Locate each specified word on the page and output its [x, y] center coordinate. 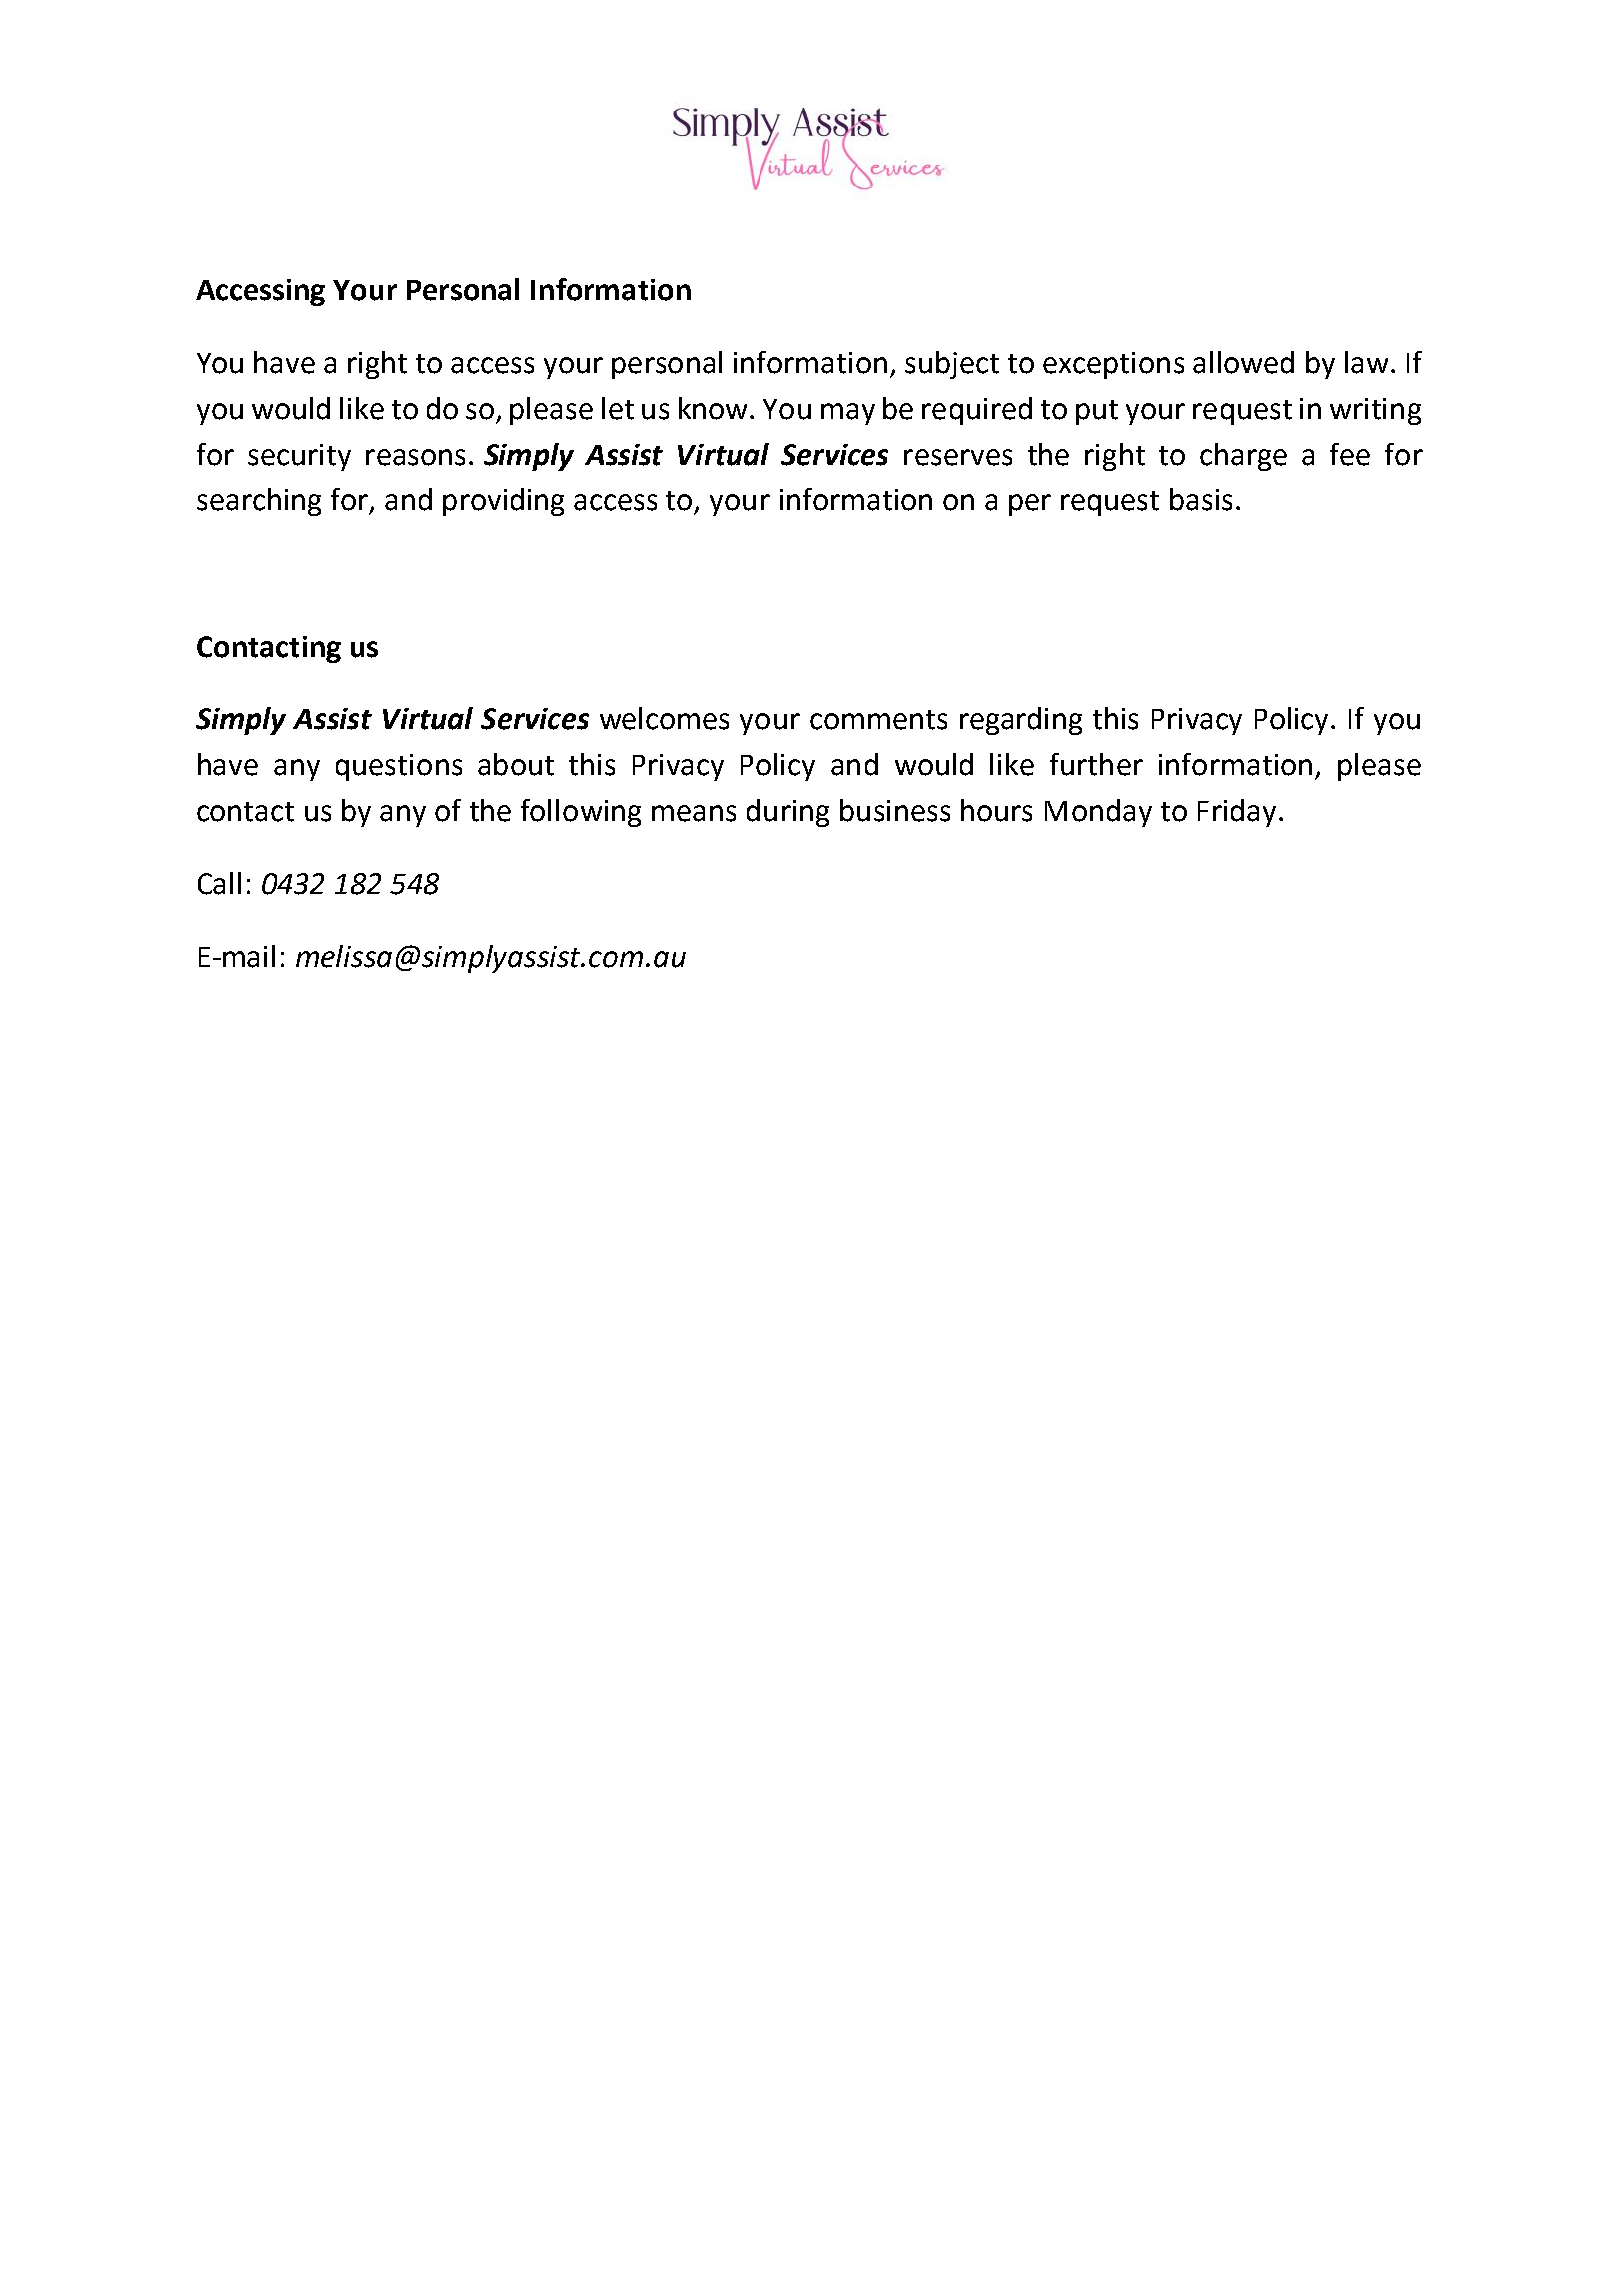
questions [399, 767]
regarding [1021, 721]
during [788, 813]
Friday [1237, 813]
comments [878, 720]
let [618, 408]
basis [1201, 499]
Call [219, 883]
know [715, 408]
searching [259, 502]
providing [503, 502]
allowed [1243, 362]
